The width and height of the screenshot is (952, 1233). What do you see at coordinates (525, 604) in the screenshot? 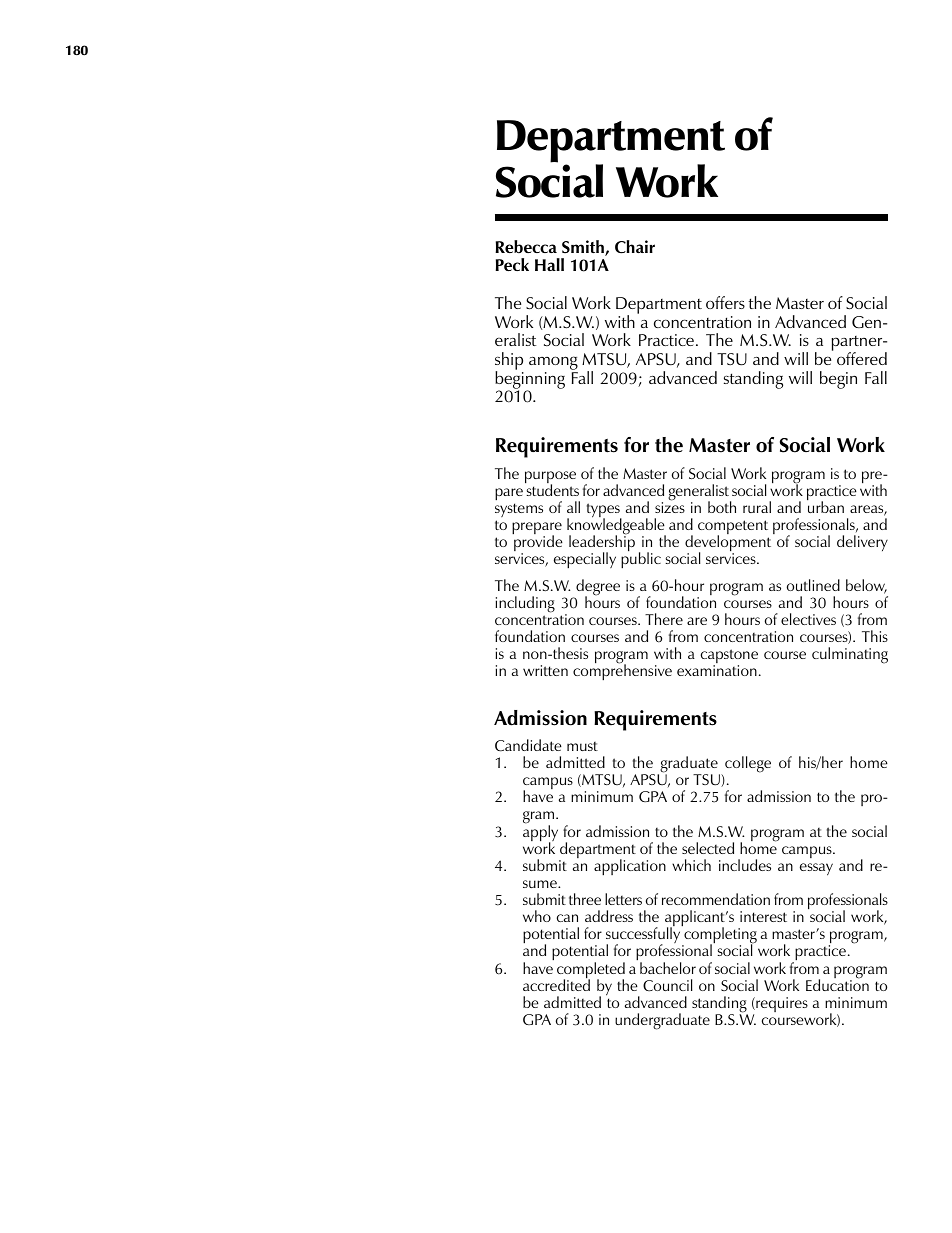
I see `including` at bounding box center [525, 604].
